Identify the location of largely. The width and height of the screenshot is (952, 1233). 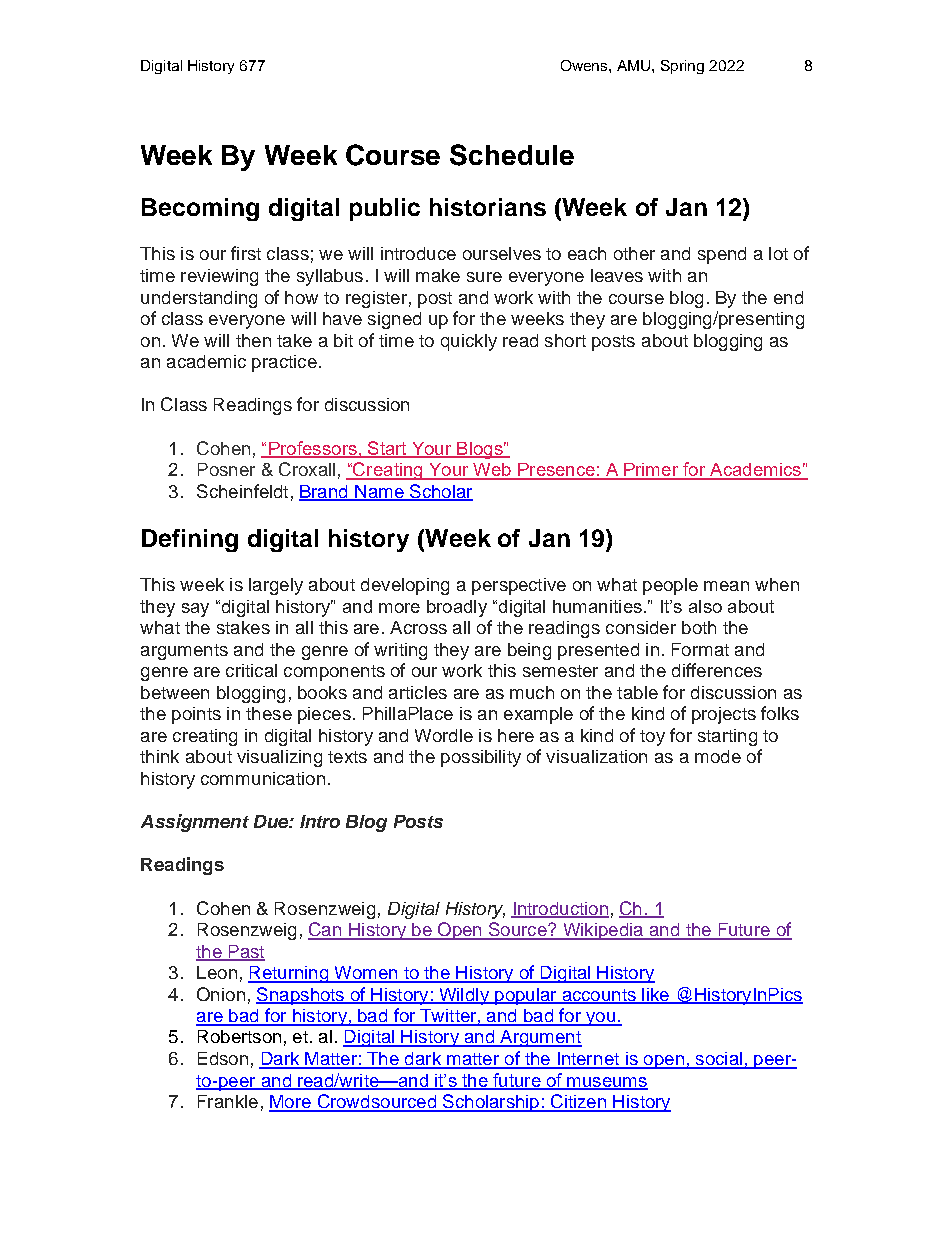
(276, 586).
